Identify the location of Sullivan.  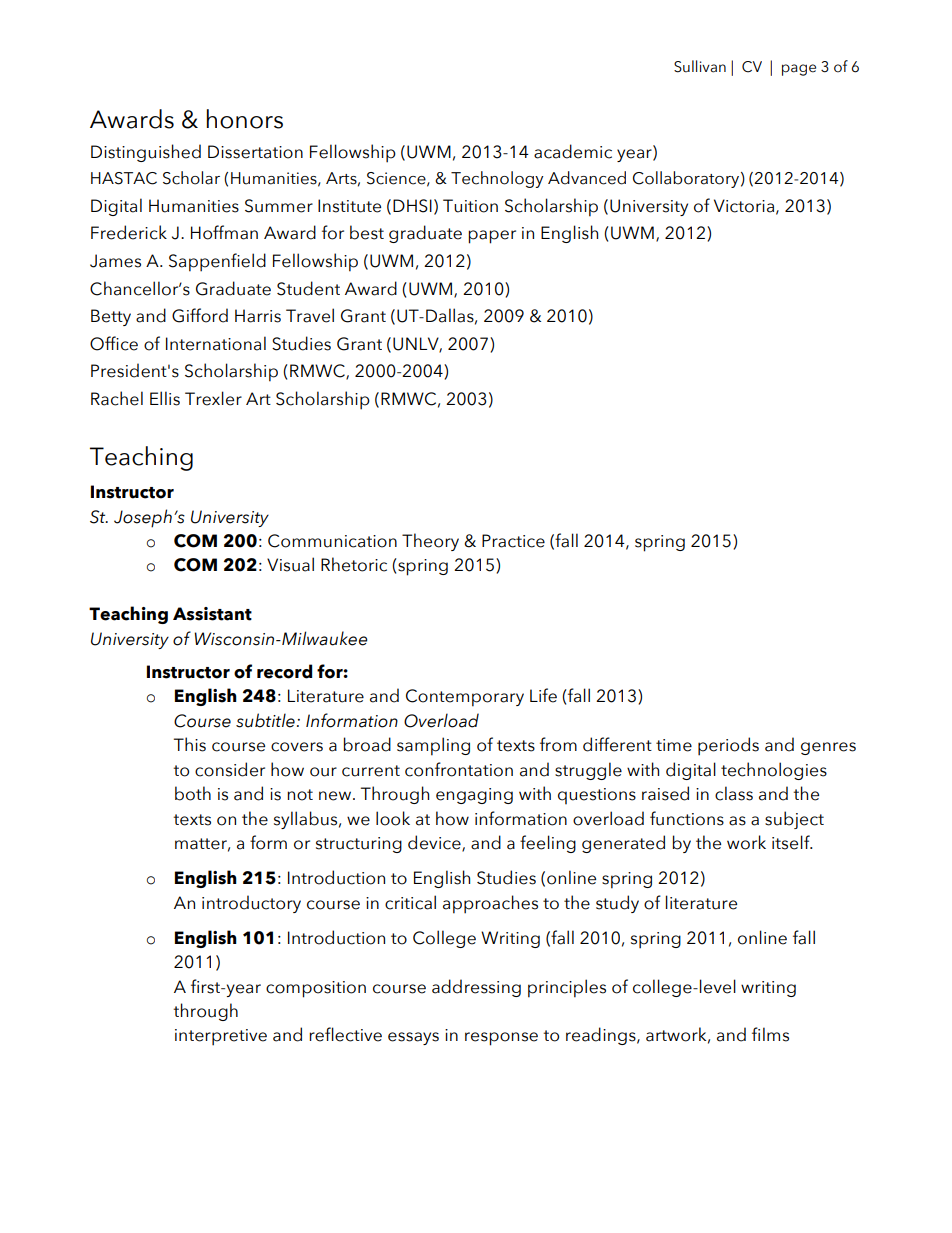
(700, 66).
